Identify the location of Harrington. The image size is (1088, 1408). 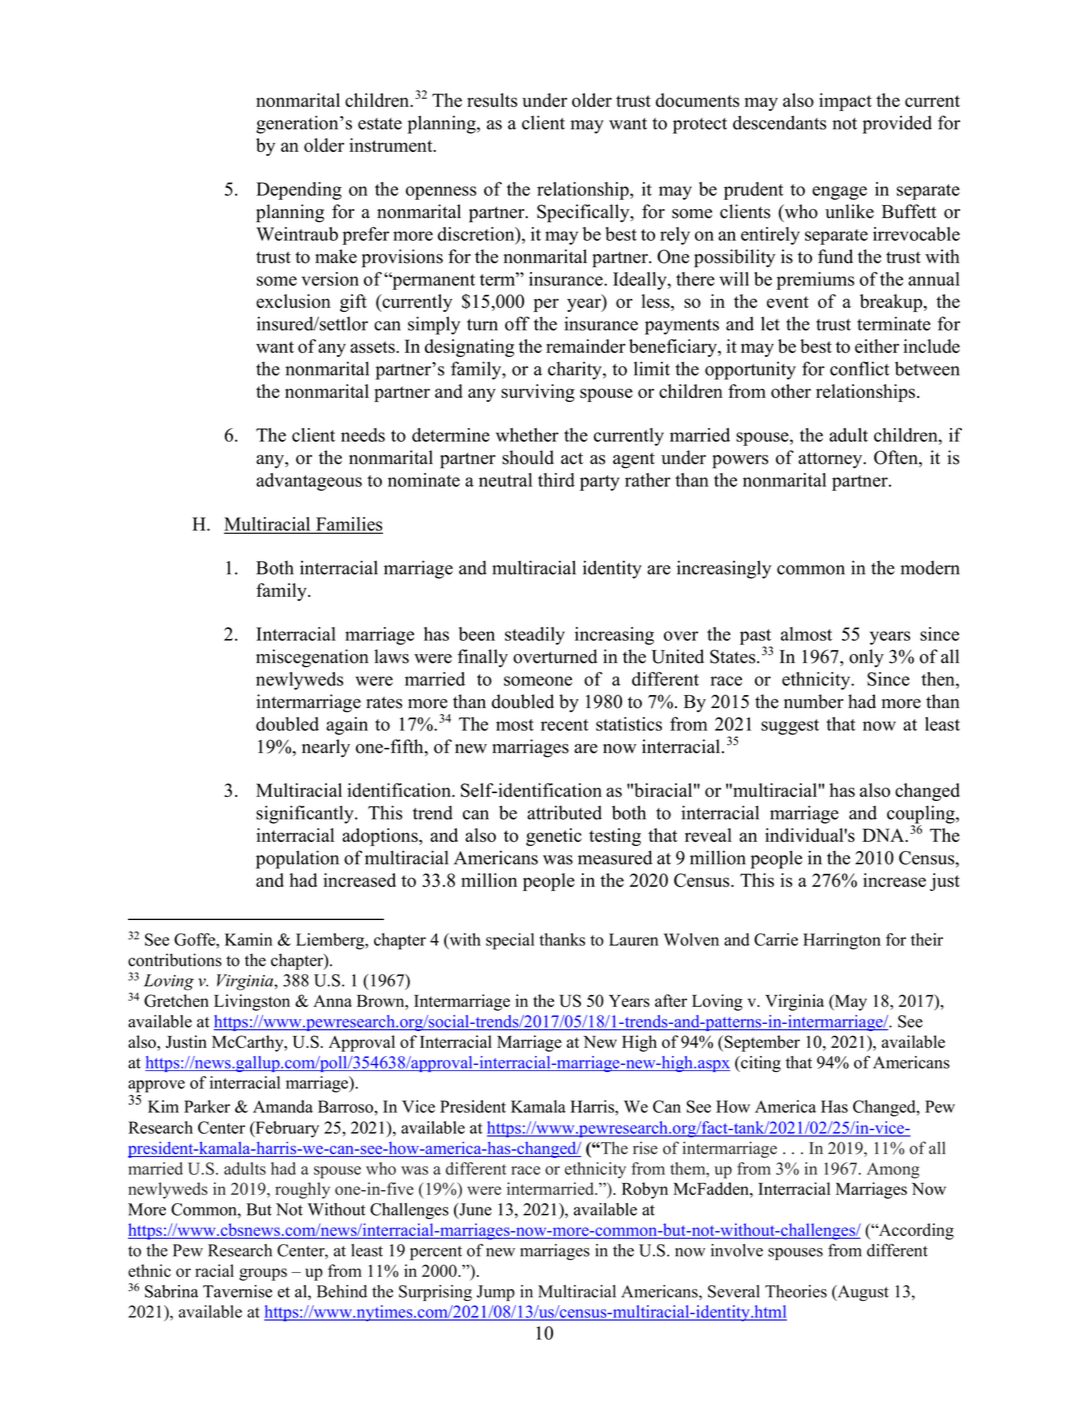
(842, 941).
